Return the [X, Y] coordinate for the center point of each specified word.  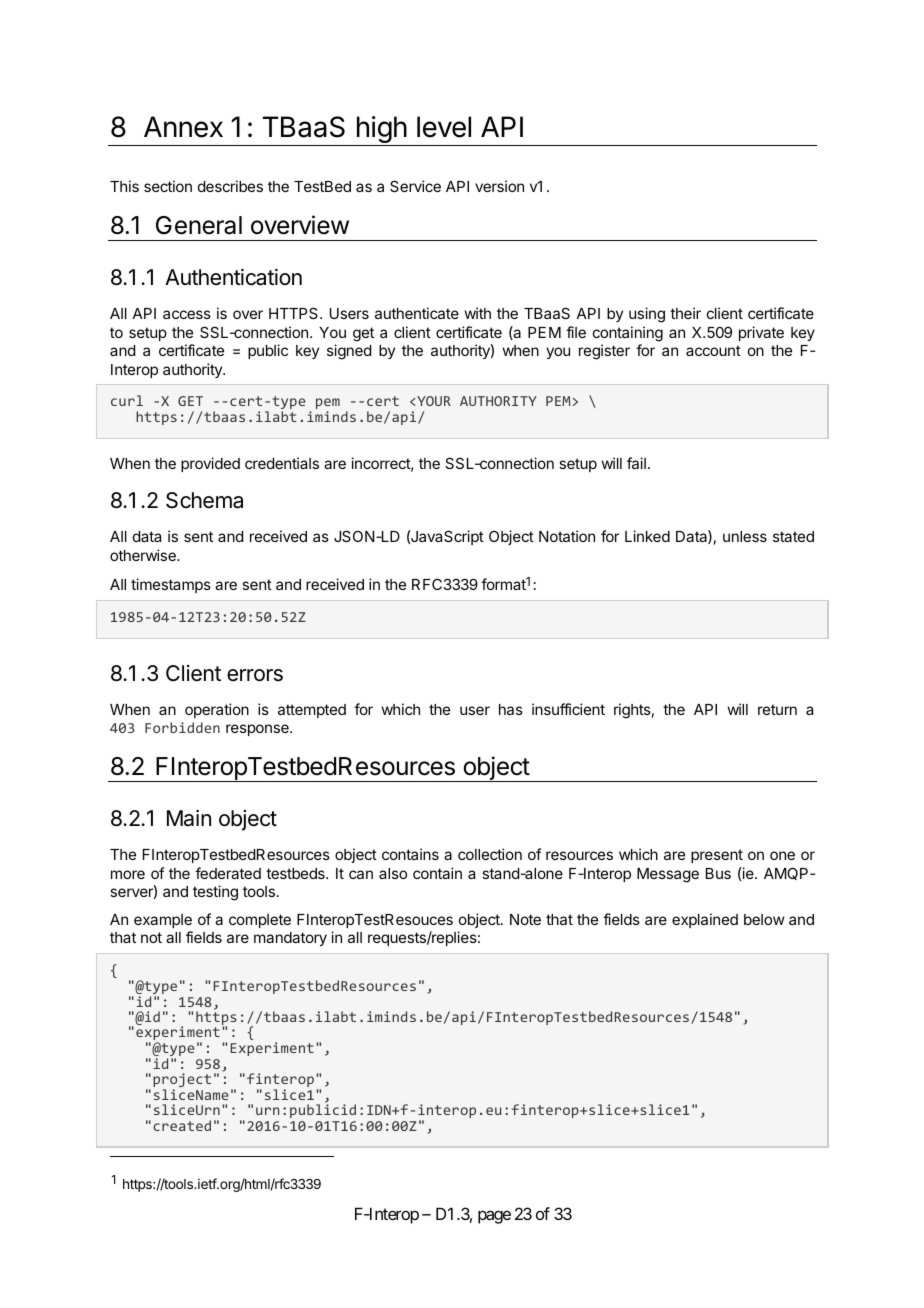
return [777, 709]
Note [525, 919]
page [494, 1217]
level [444, 127]
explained [705, 920]
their [685, 313]
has [511, 709]
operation [217, 710]
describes [230, 186]
